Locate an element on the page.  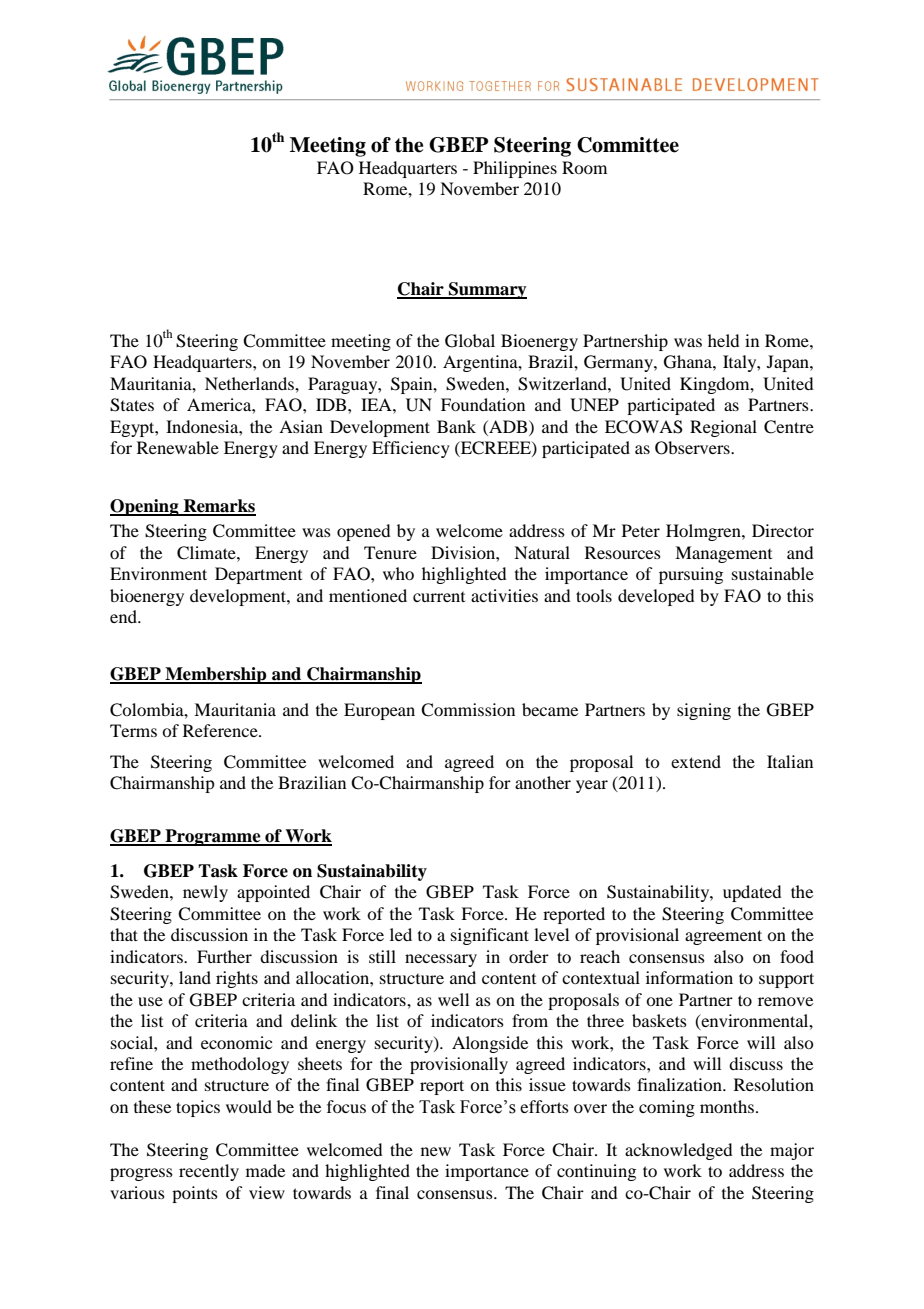
another is located at coordinates (543, 782).
